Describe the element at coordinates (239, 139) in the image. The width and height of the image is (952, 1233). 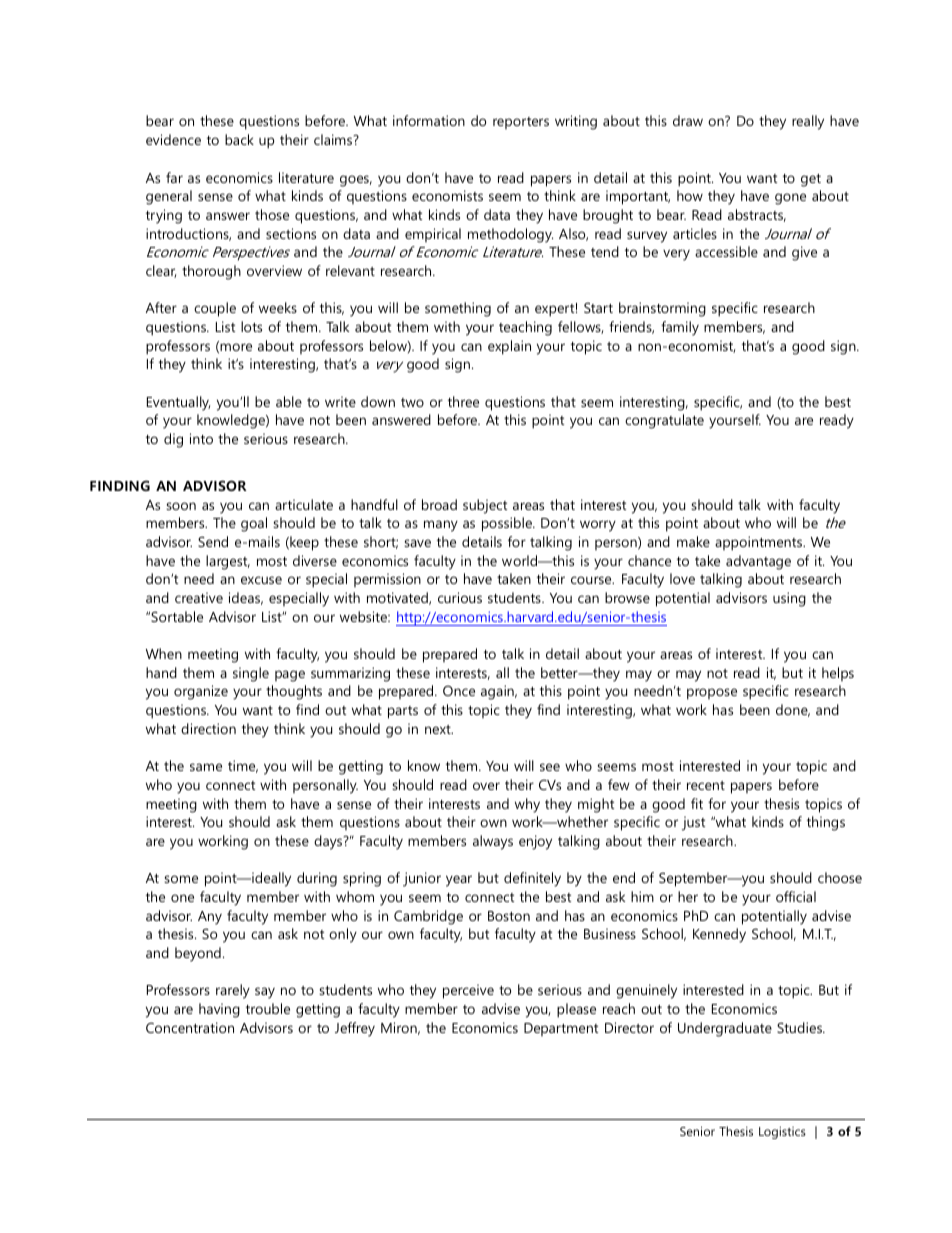
I see `back` at that location.
